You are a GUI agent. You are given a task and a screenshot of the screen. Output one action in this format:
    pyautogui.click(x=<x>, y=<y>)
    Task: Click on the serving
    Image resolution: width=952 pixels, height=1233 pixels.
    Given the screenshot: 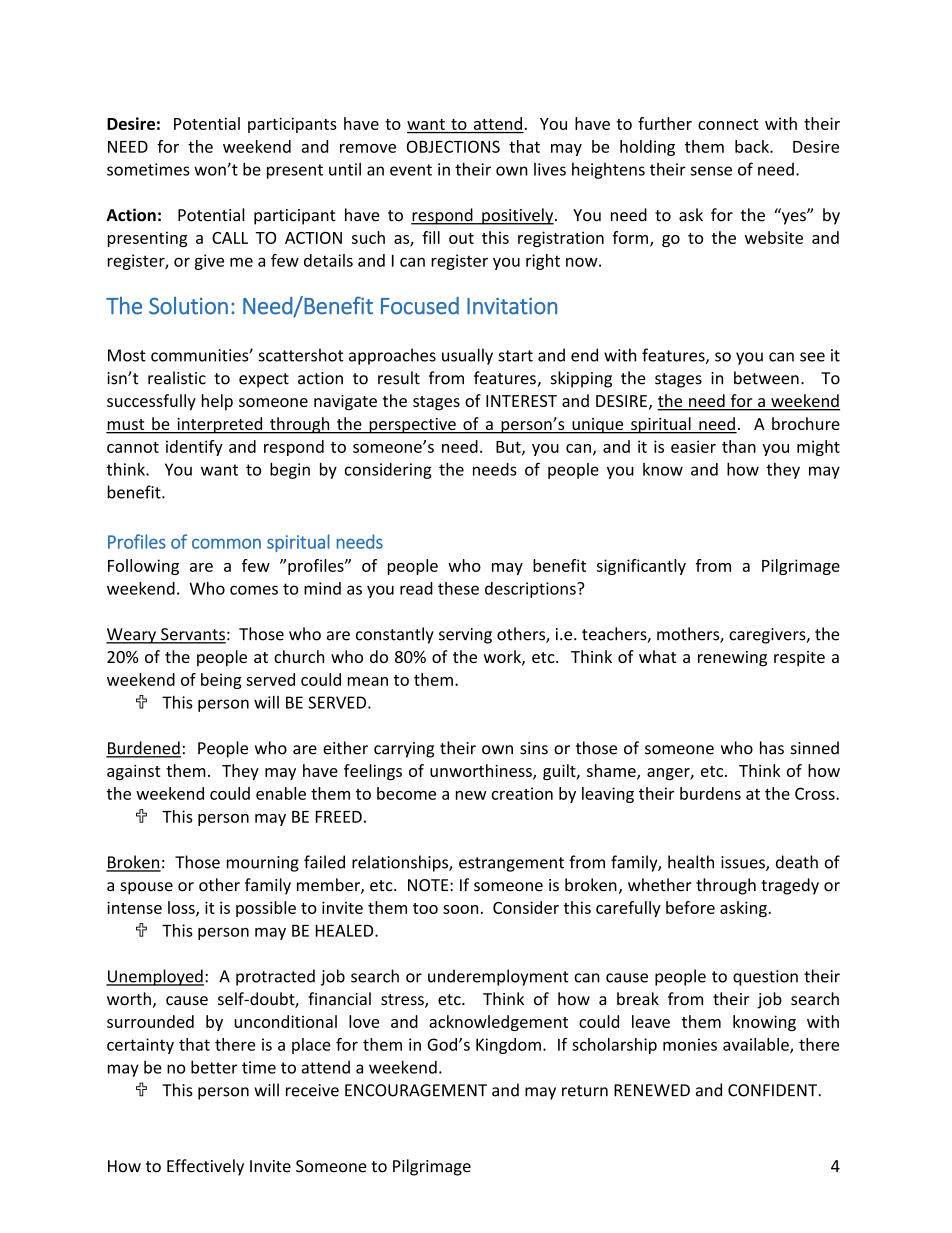 What is the action you would take?
    pyautogui.click(x=465, y=636)
